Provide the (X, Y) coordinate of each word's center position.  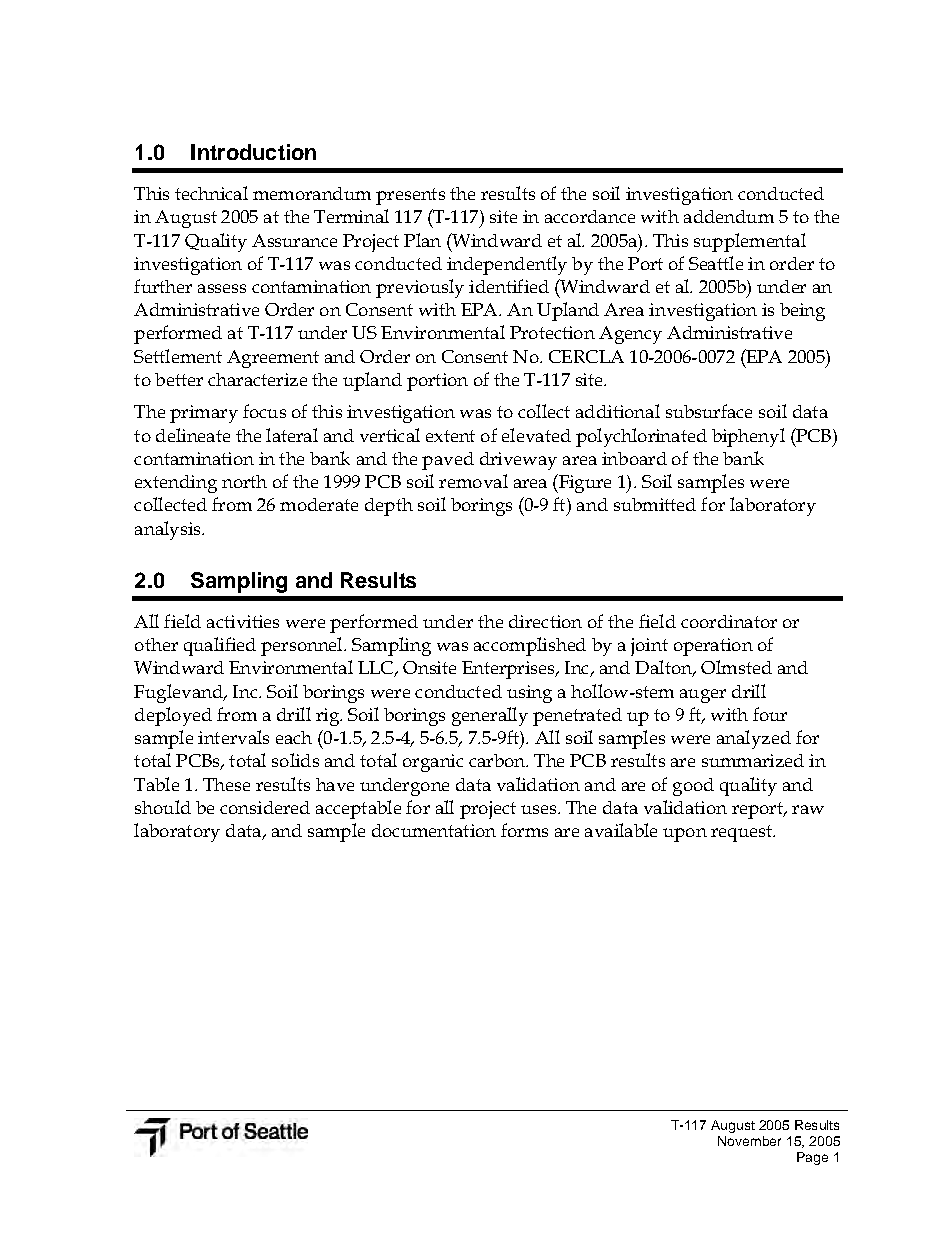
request (742, 833)
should (163, 807)
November (749, 1141)
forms (524, 830)
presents (410, 196)
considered (265, 807)
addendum (729, 216)
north (244, 481)
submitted (655, 504)
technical (211, 193)
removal (473, 481)
